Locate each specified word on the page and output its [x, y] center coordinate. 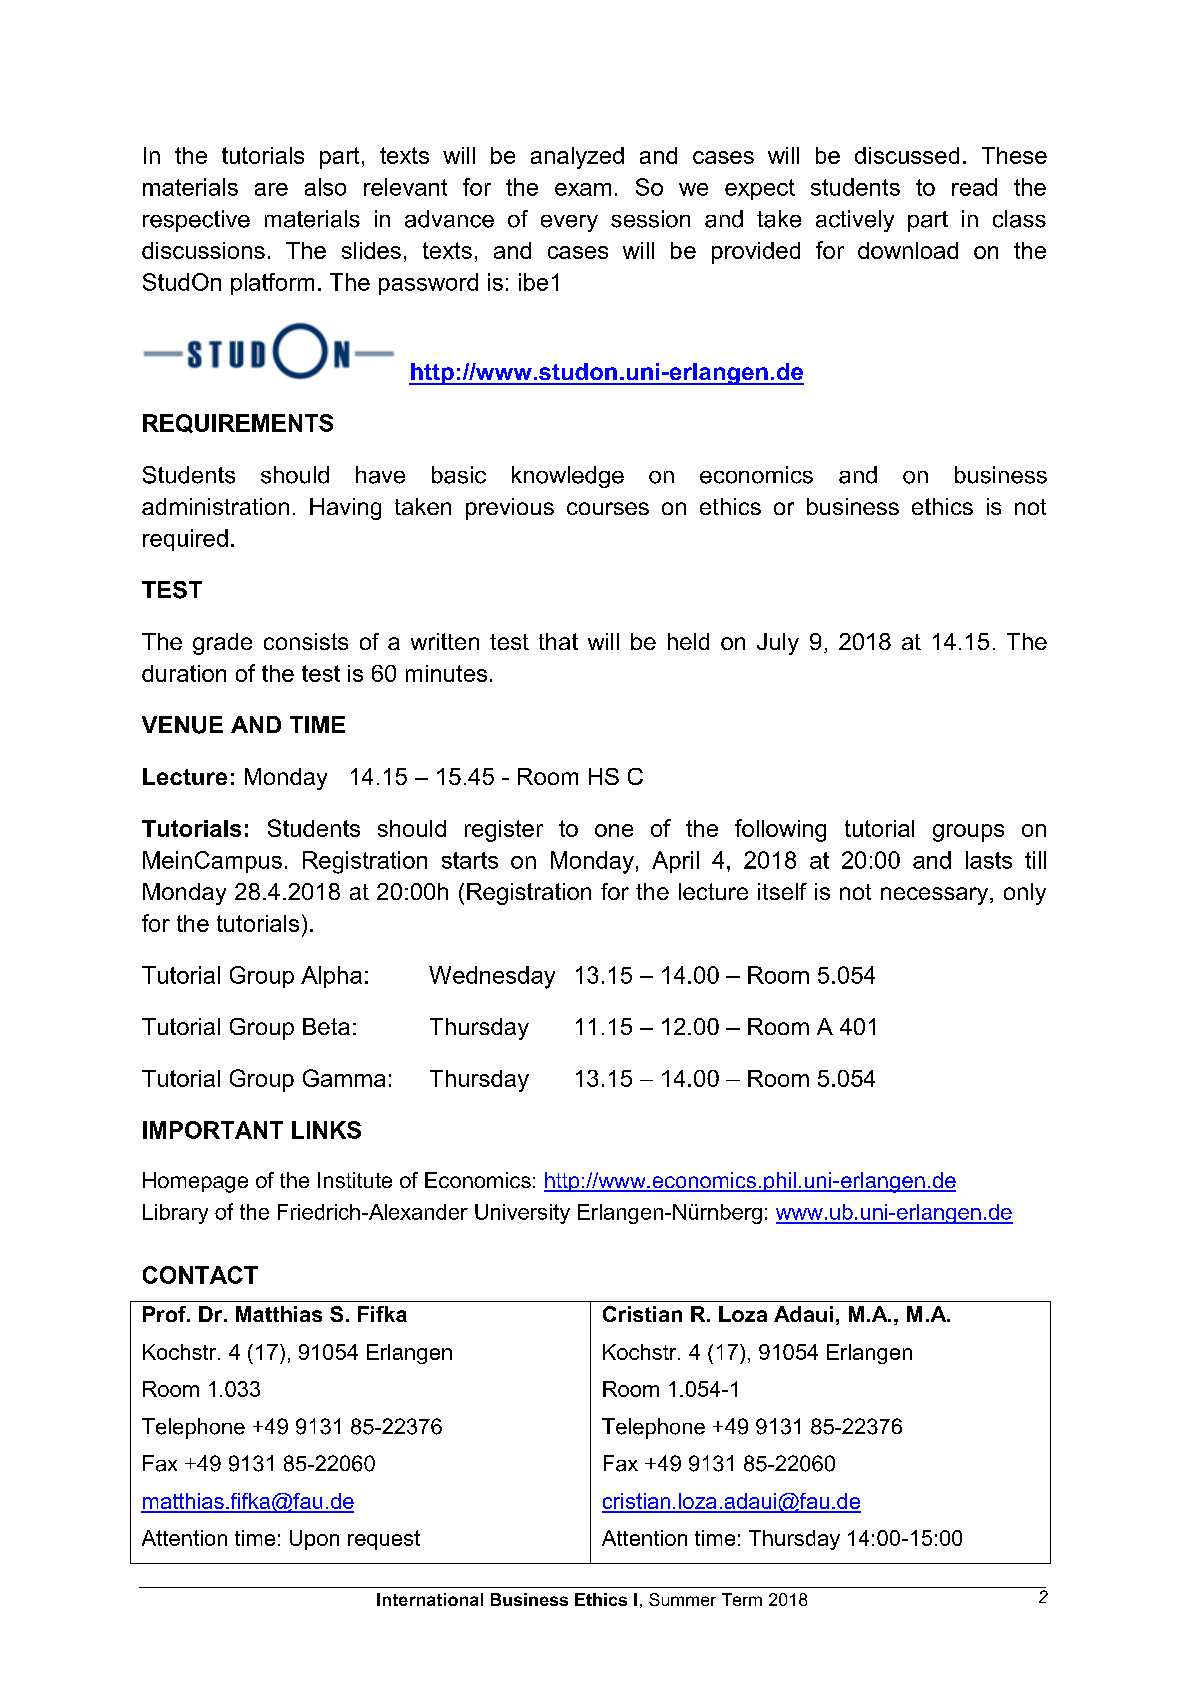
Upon [314, 1540]
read [974, 187]
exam [583, 189]
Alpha [331, 977]
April [675, 862]
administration [215, 506]
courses [608, 508]
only [1025, 894]
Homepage [195, 1182]
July [778, 644]
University [522, 1214]
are [271, 189]
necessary [936, 896]
